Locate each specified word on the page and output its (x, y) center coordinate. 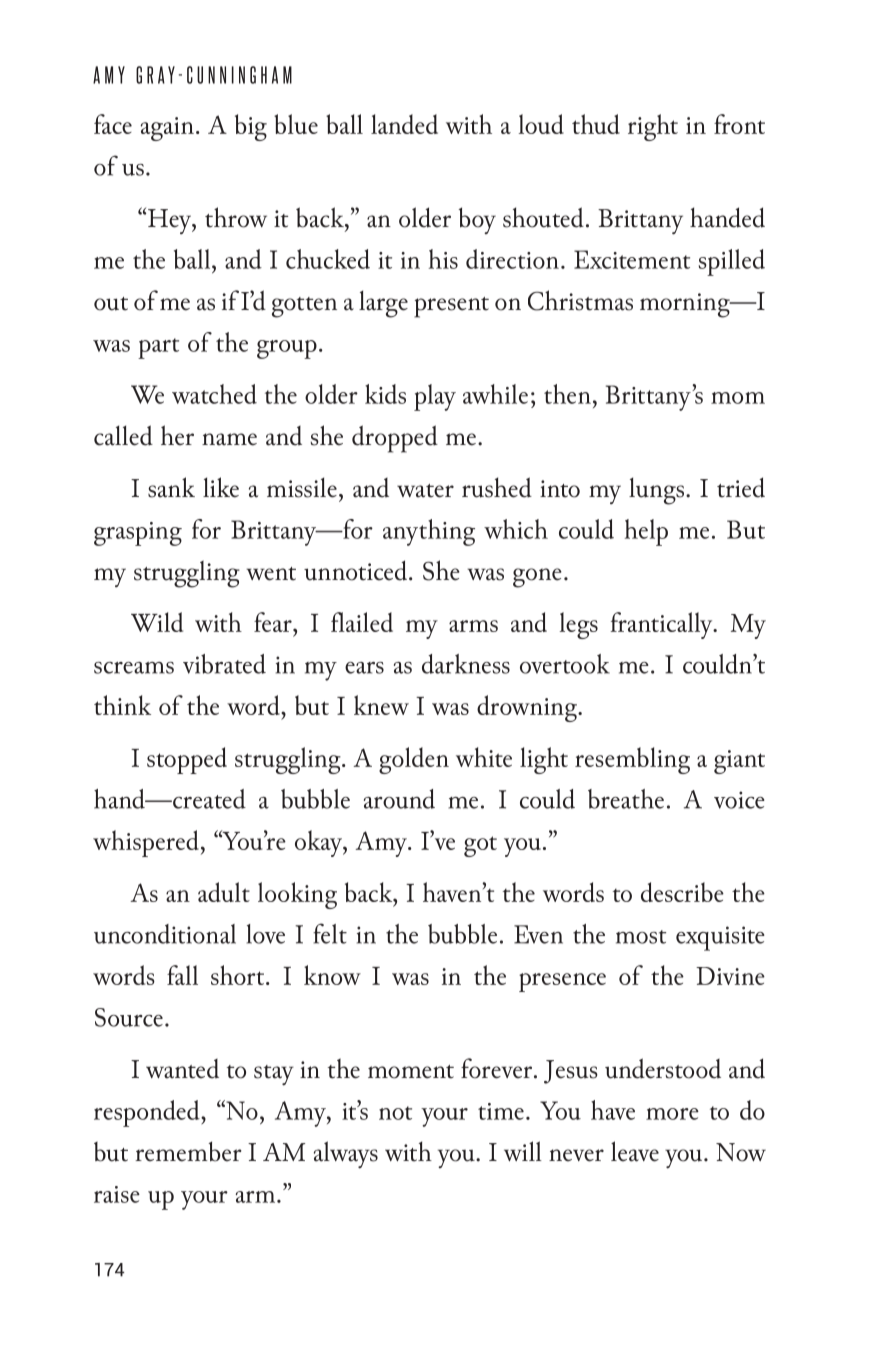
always (346, 1155)
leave (635, 1151)
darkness (466, 664)
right (653, 127)
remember (188, 1151)
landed (404, 124)
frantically (663, 625)
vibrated (224, 664)
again (167, 129)
